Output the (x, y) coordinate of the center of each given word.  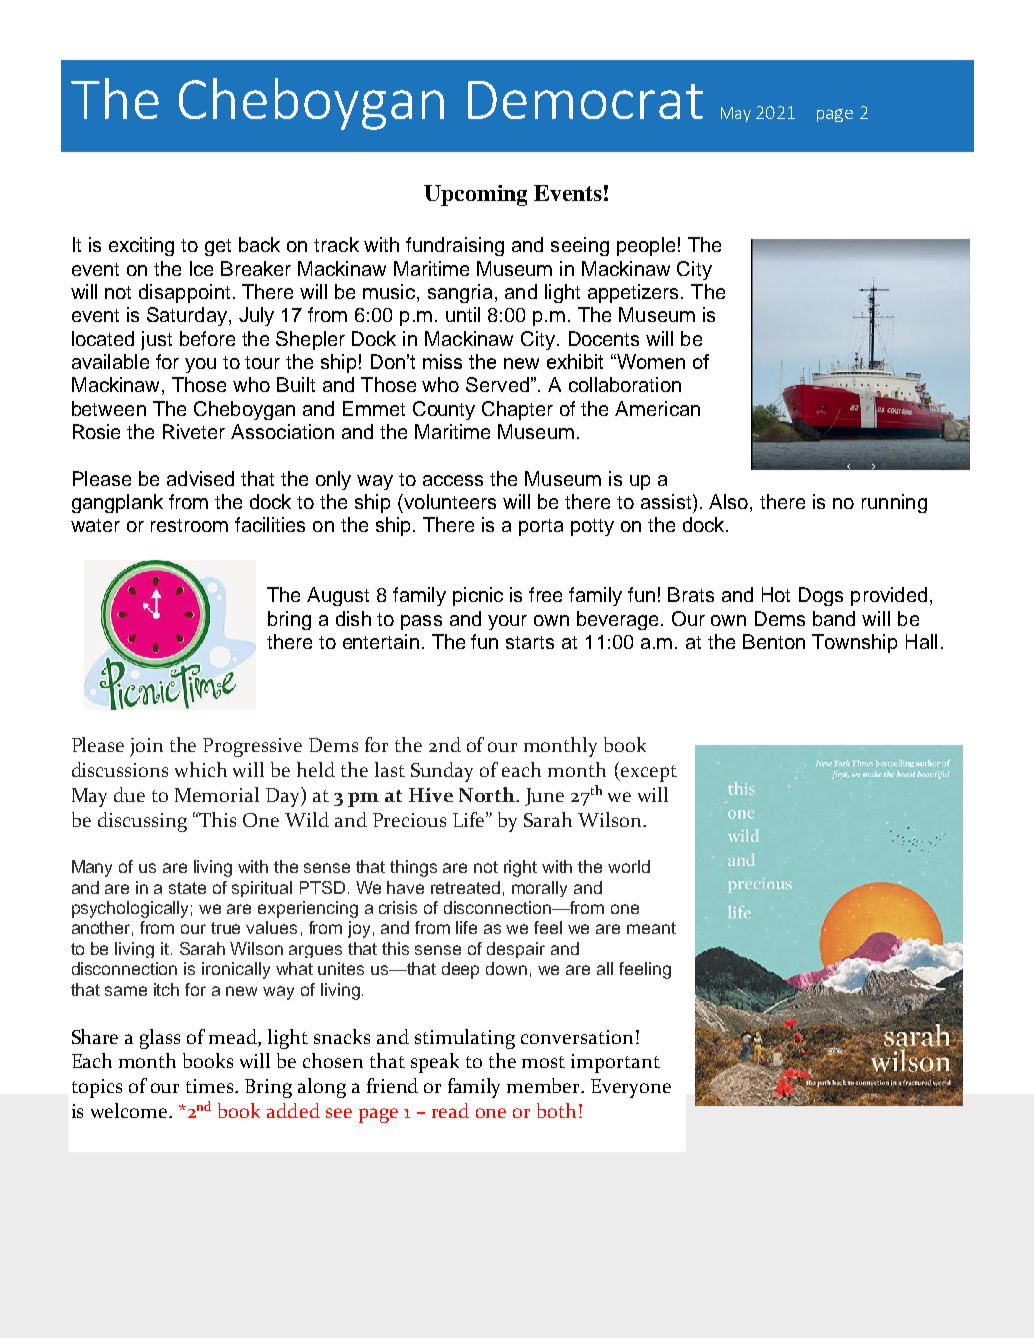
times (211, 1086)
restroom (189, 525)
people (646, 246)
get (218, 247)
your (507, 622)
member (545, 1085)
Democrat (585, 100)
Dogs (821, 596)
